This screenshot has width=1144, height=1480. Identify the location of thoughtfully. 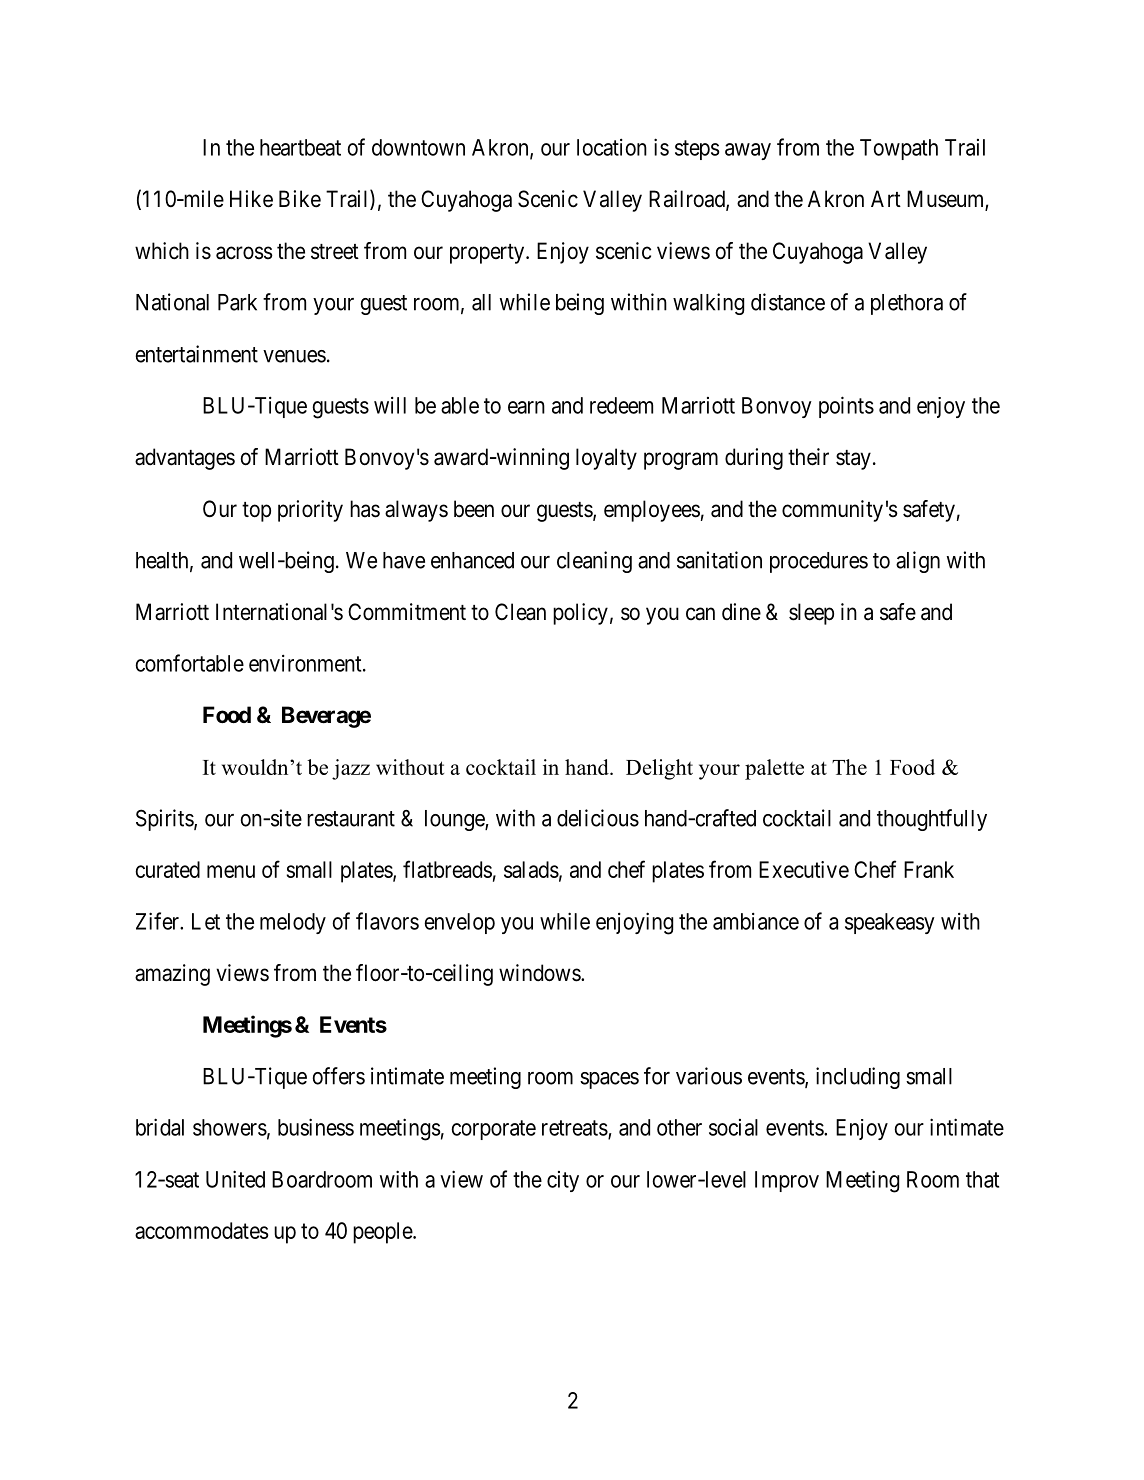
(932, 820).
